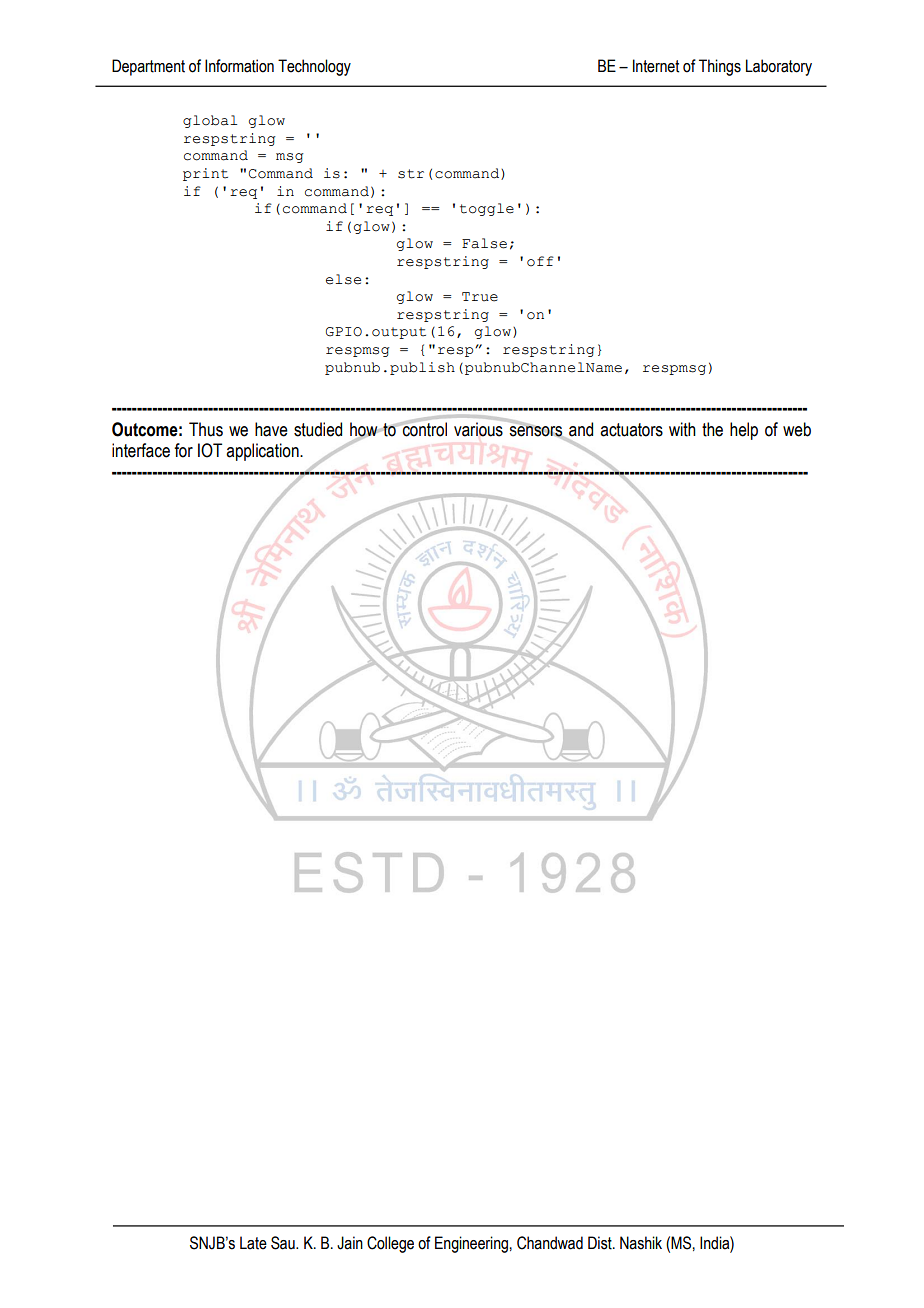 The image size is (924, 1308). I want to click on Late, so click(253, 1243).
